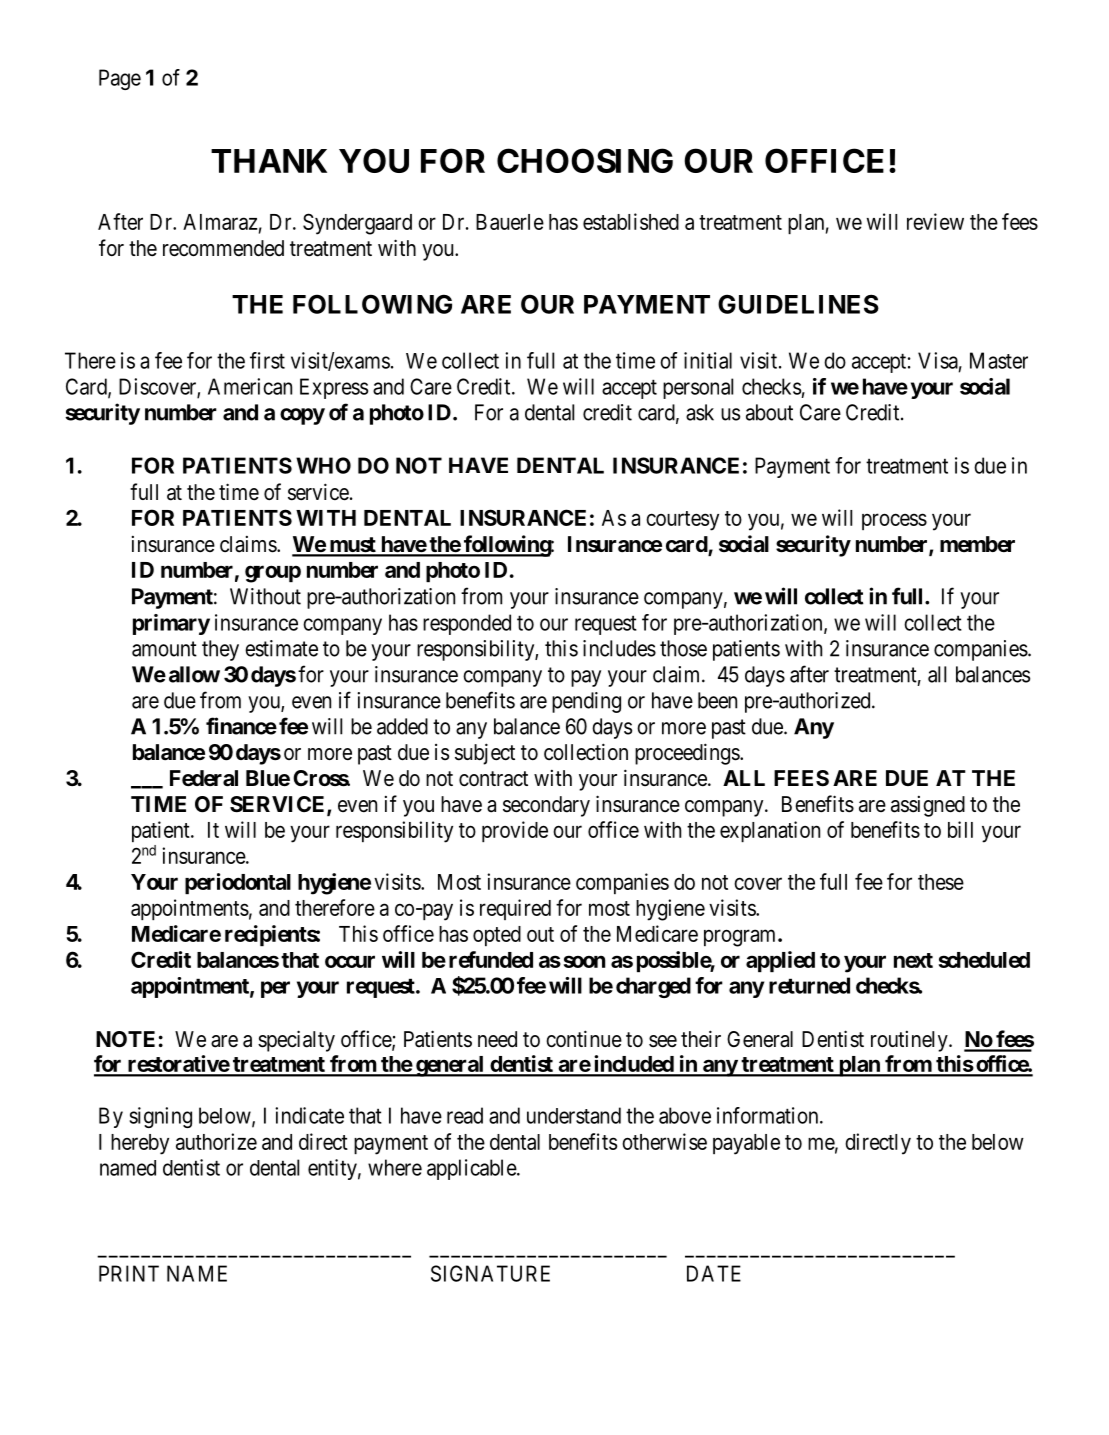  Describe the element at coordinates (717, 700) in the page. I see `been` at that location.
